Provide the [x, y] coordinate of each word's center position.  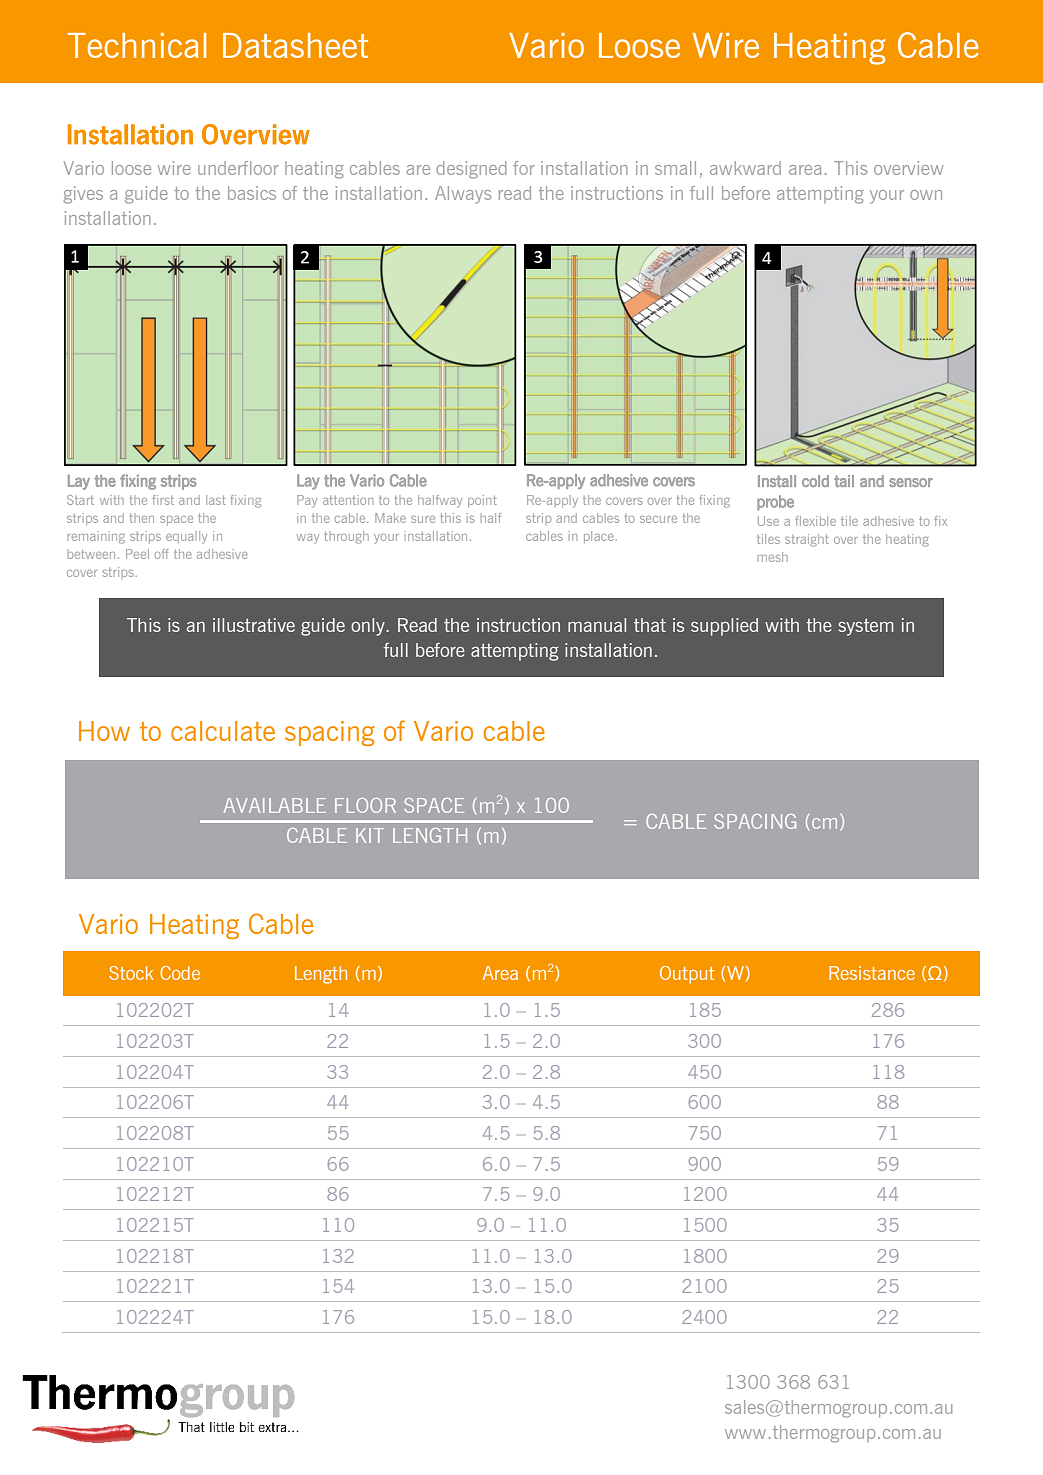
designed [471, 170]
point [482, 501]
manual [597, 625]
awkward [745, 168]
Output [687, 975]
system [865, 627]
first [163, 500]
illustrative [254, 625]
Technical [137, 45]
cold [815, 481]
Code [180, 973]
